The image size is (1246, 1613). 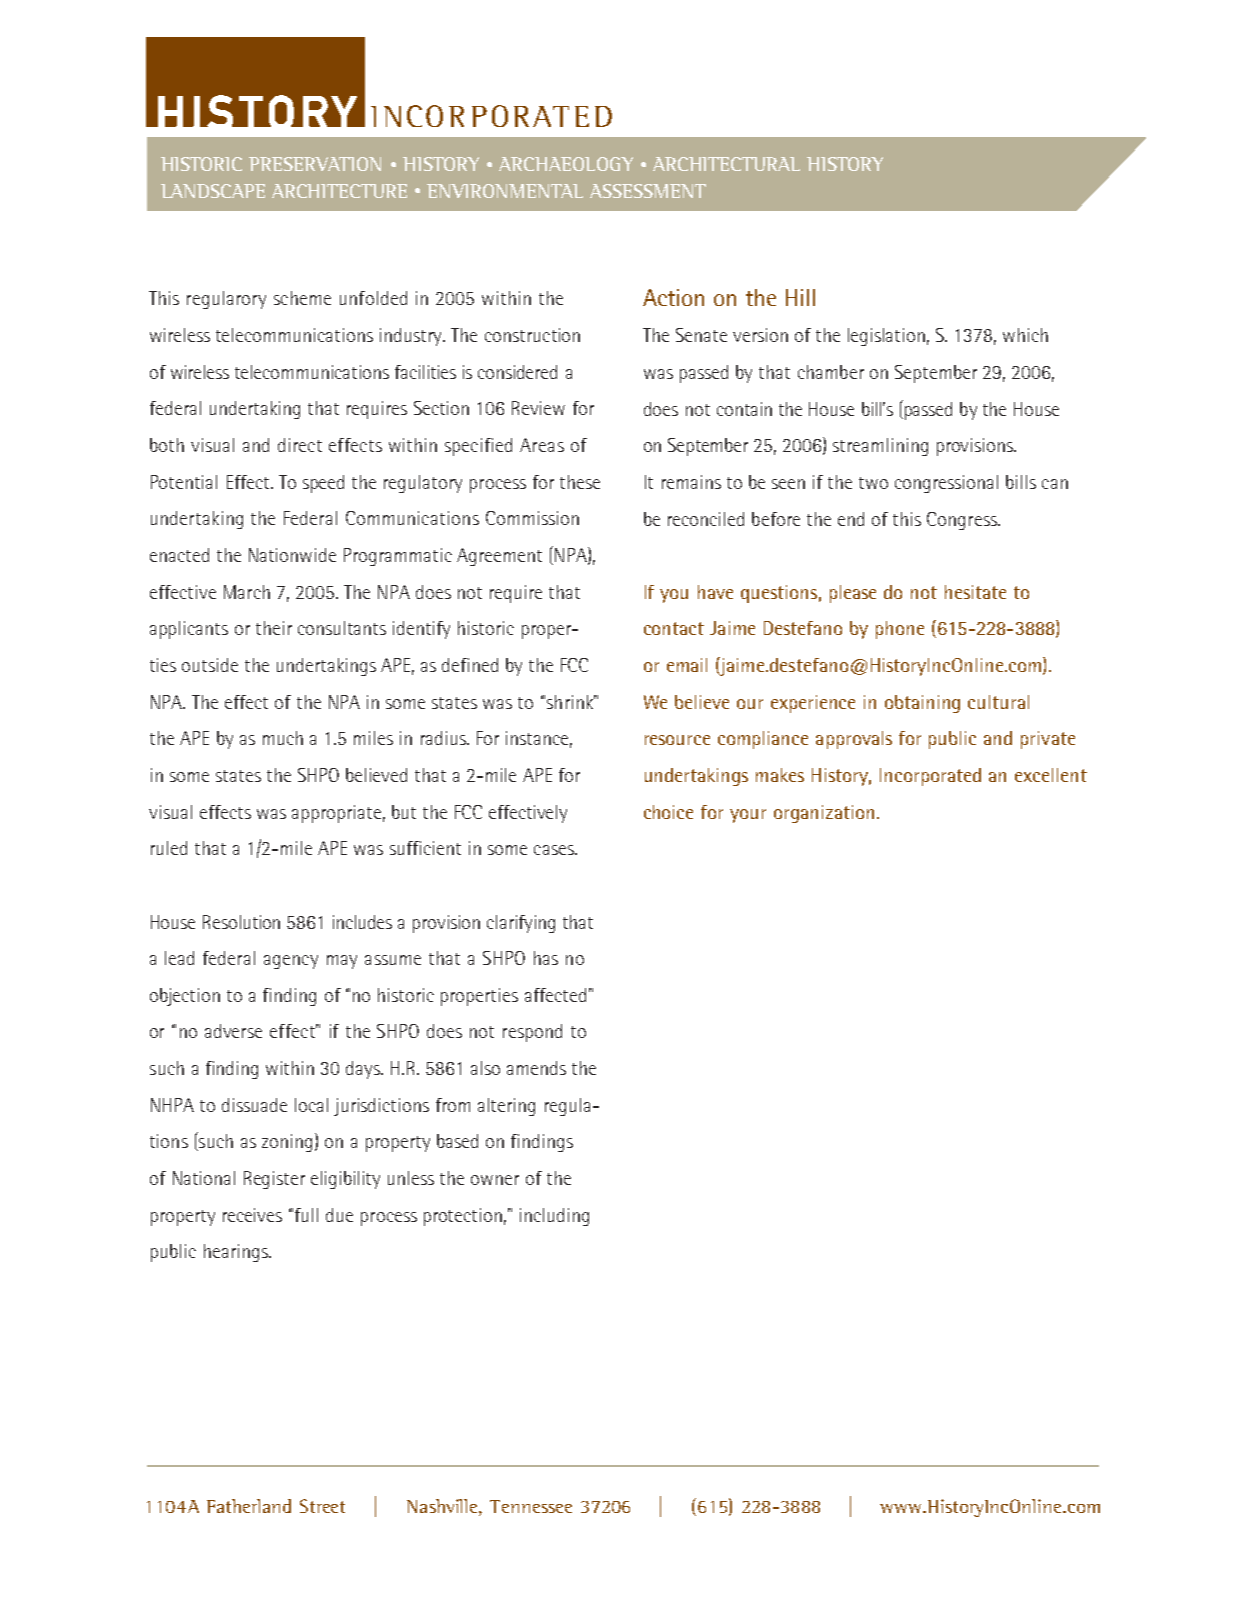 What do you see at coordinates (648, 191) in the screenshot?
I see `ASSESSMENT` at bounding box center [648, 191].
